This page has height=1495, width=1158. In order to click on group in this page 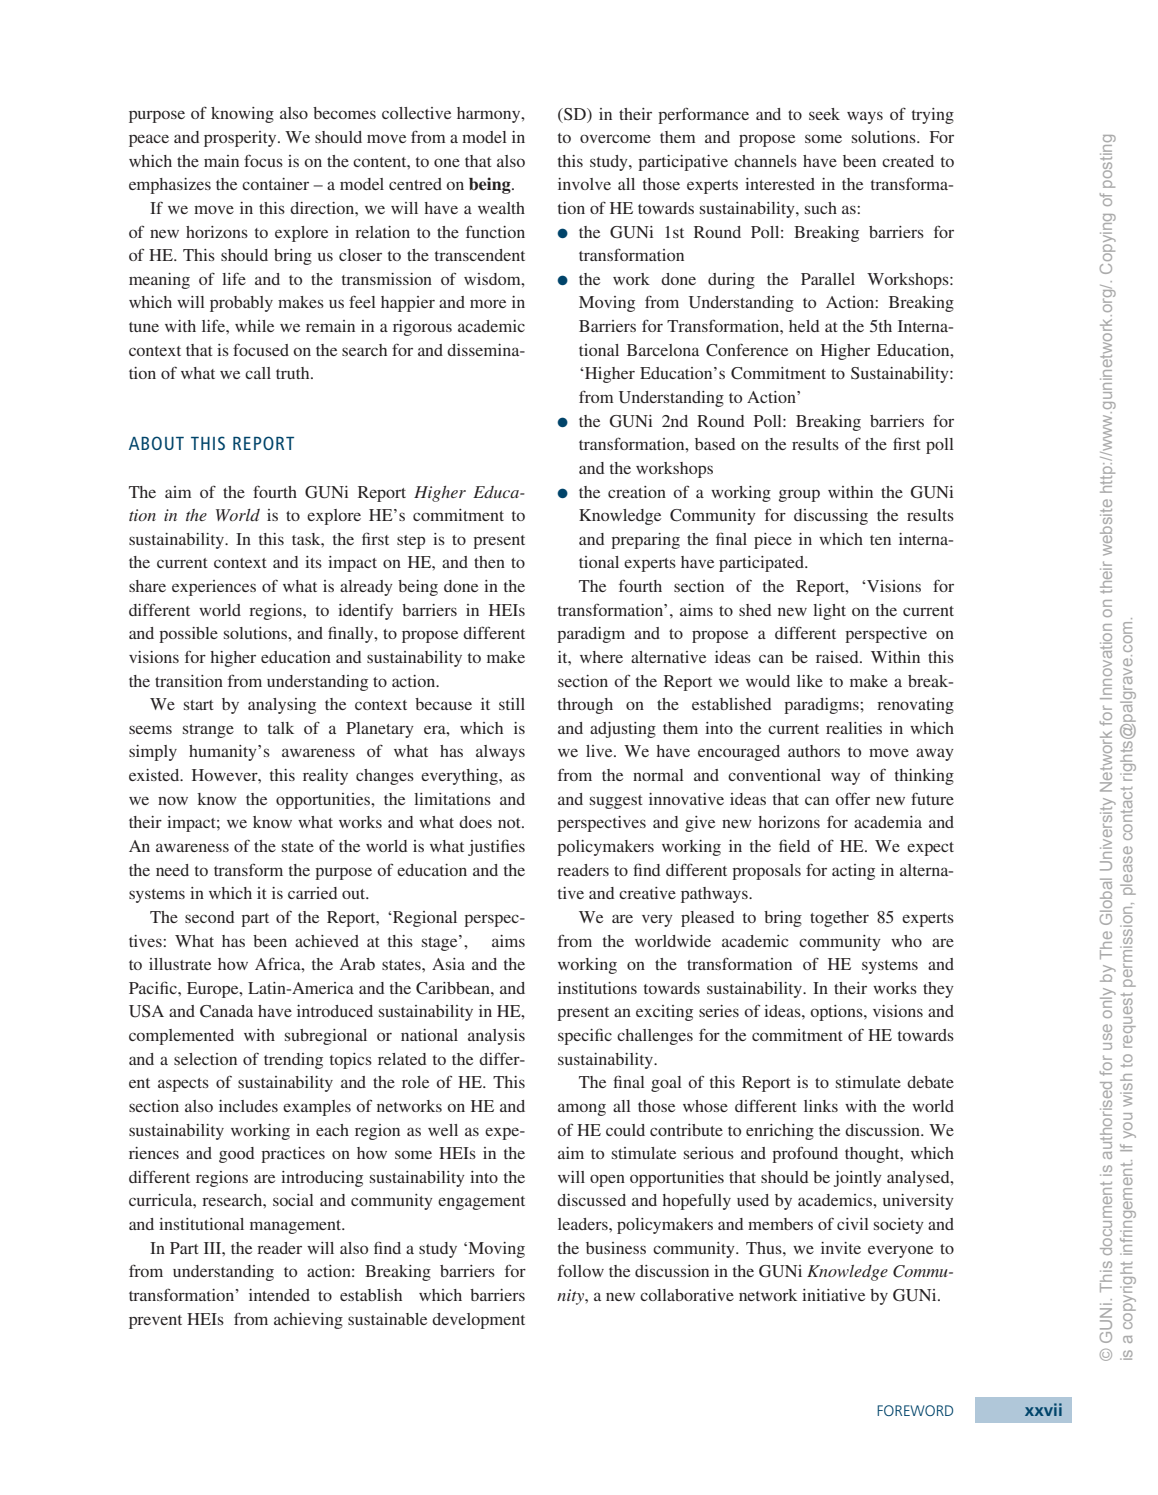, I will do `click(799, 495)`.
